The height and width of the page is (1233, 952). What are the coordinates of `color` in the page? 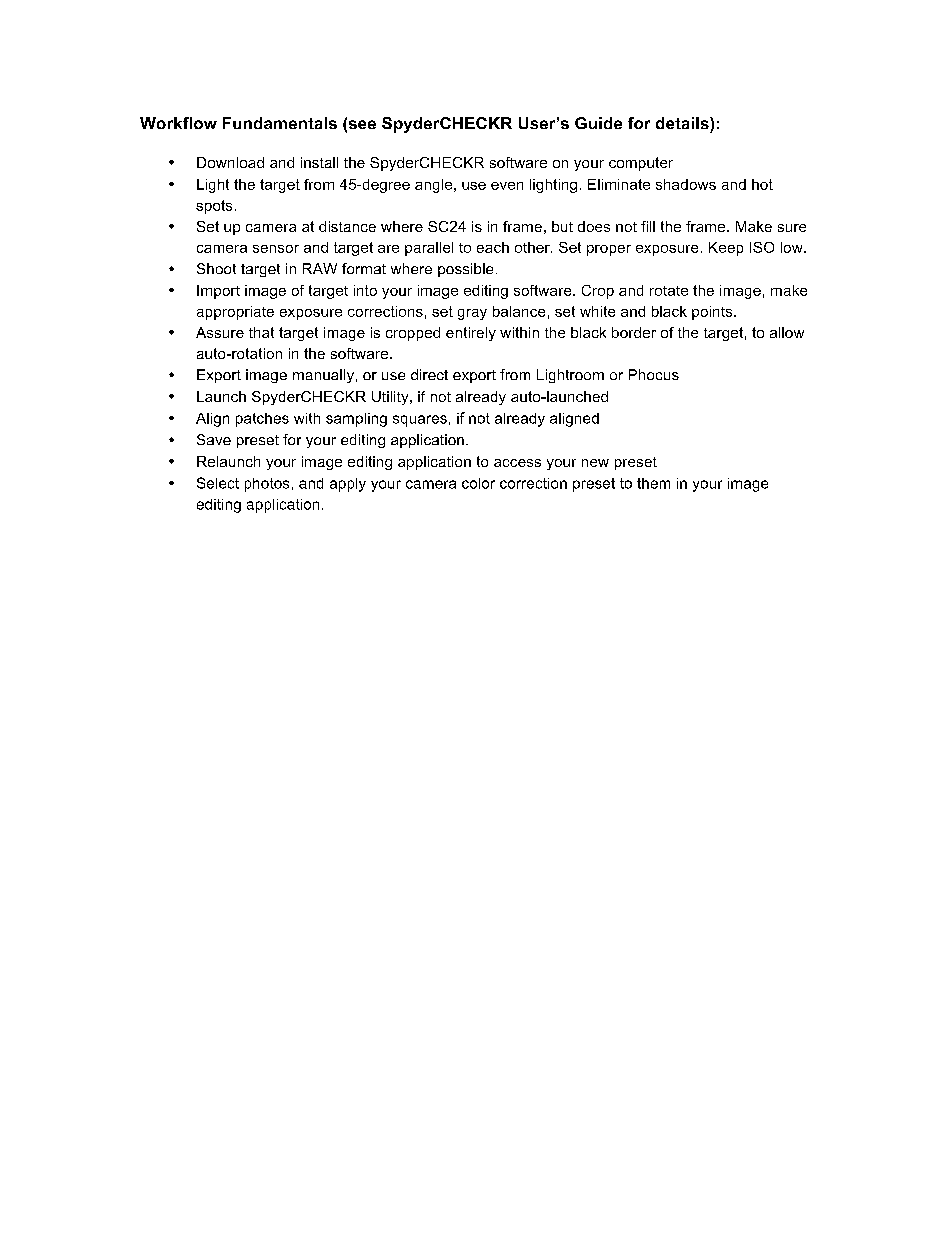 It's located at (478, 483).
